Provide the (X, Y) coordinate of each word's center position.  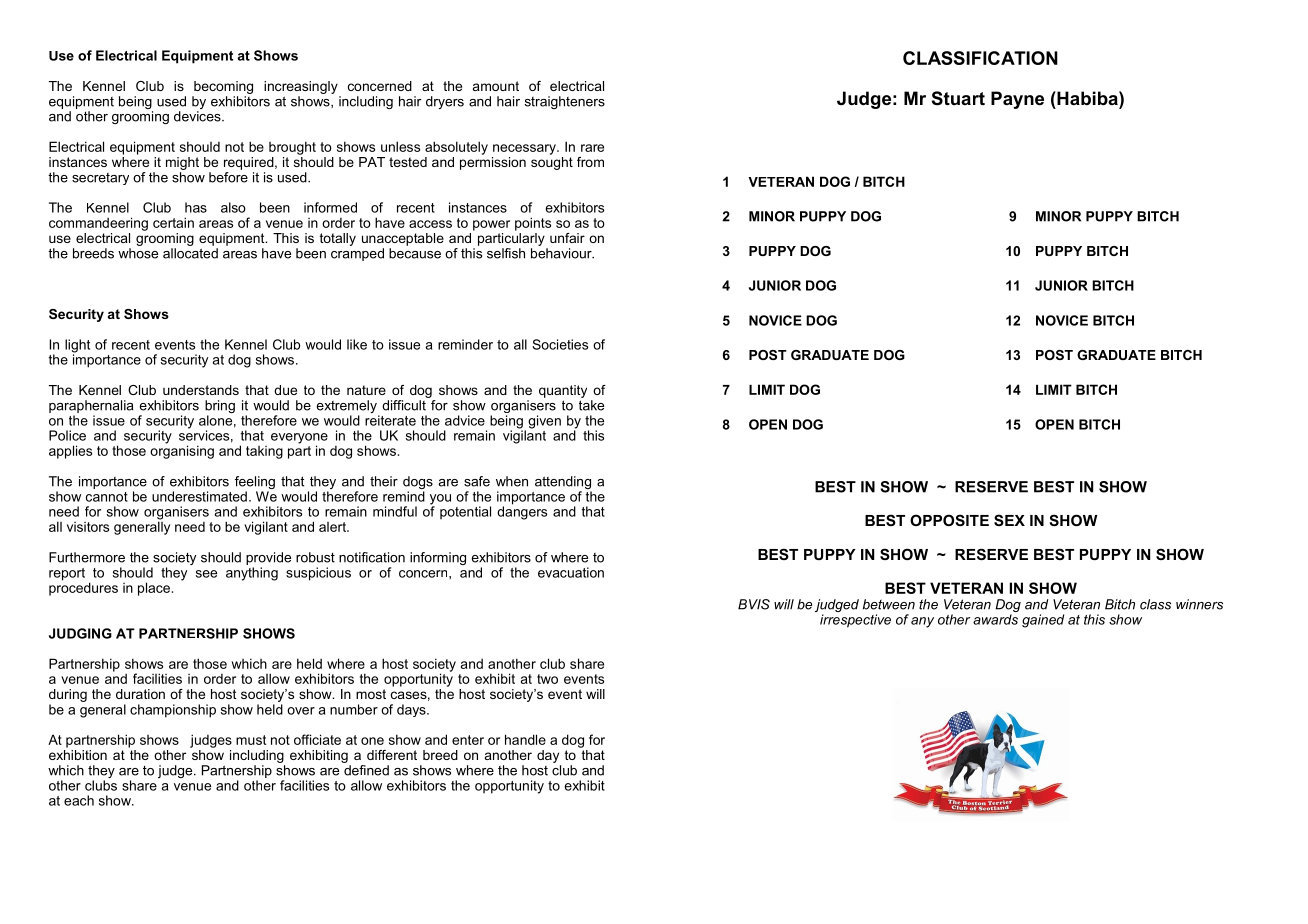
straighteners (565, 102)
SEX (1009, 520)
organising (182, 451)
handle (525, 739)
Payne (1017, 100)
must (251, 740)
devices (198, 116)
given (544, 422)
